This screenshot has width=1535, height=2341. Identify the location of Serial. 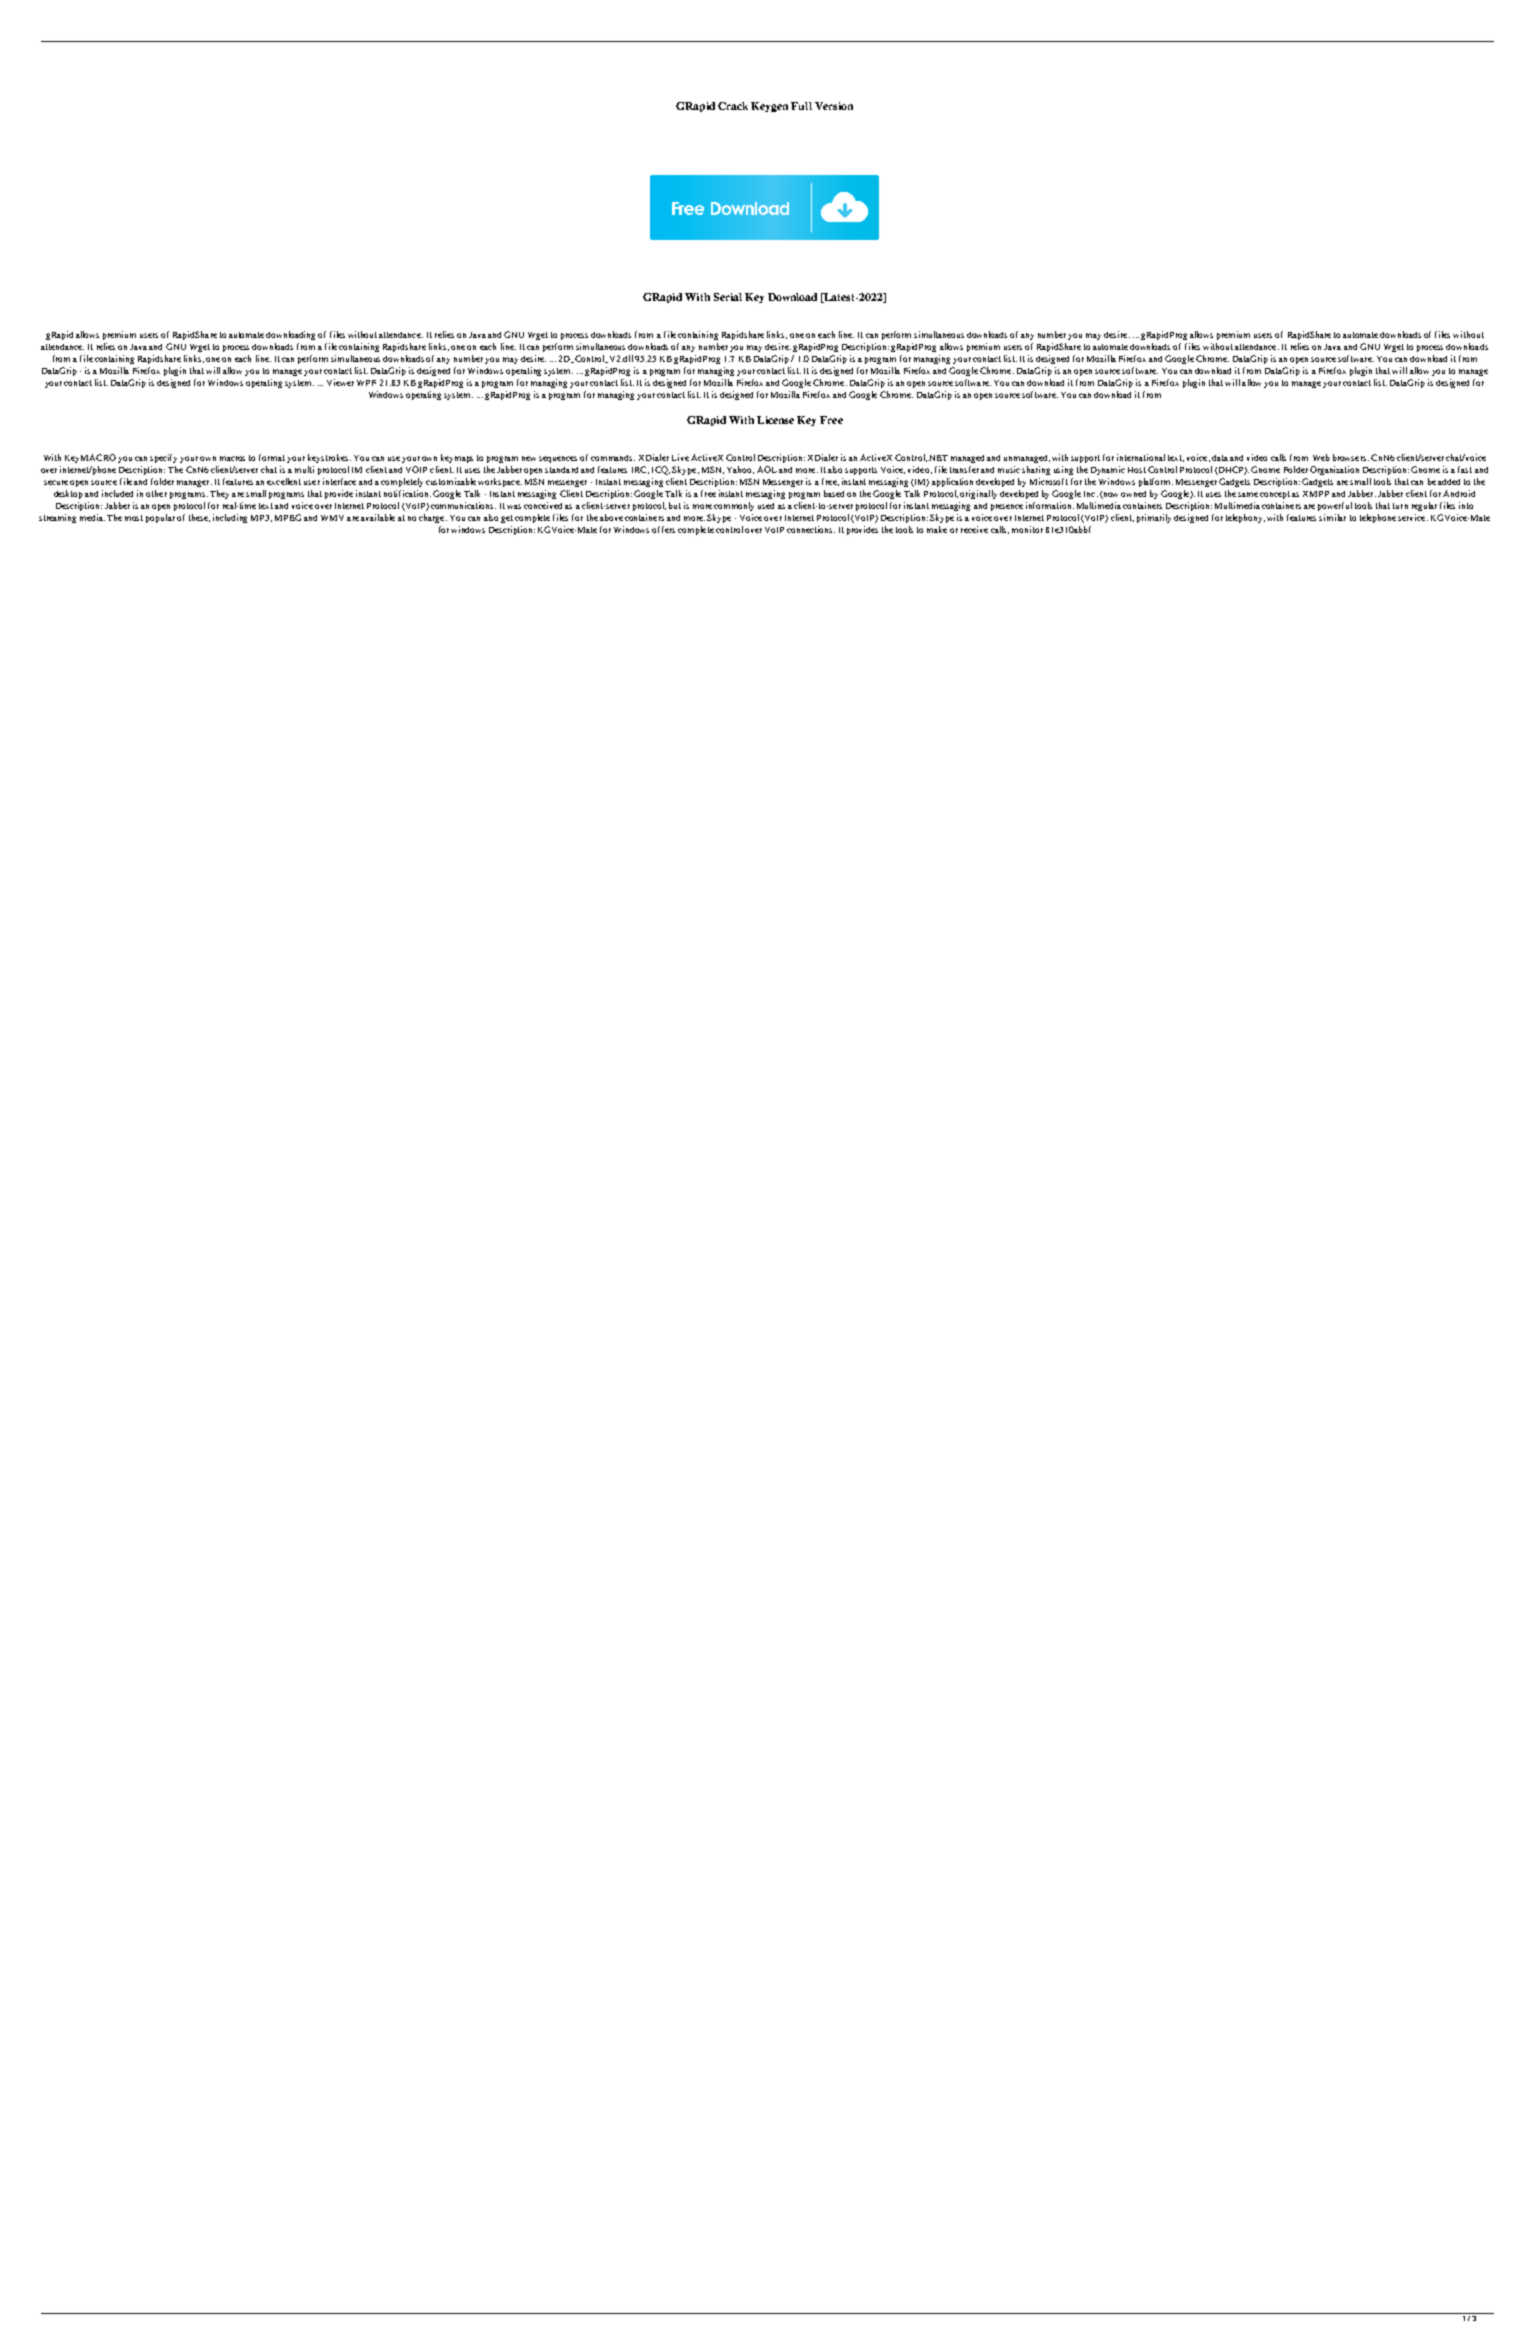
(728, 297).
